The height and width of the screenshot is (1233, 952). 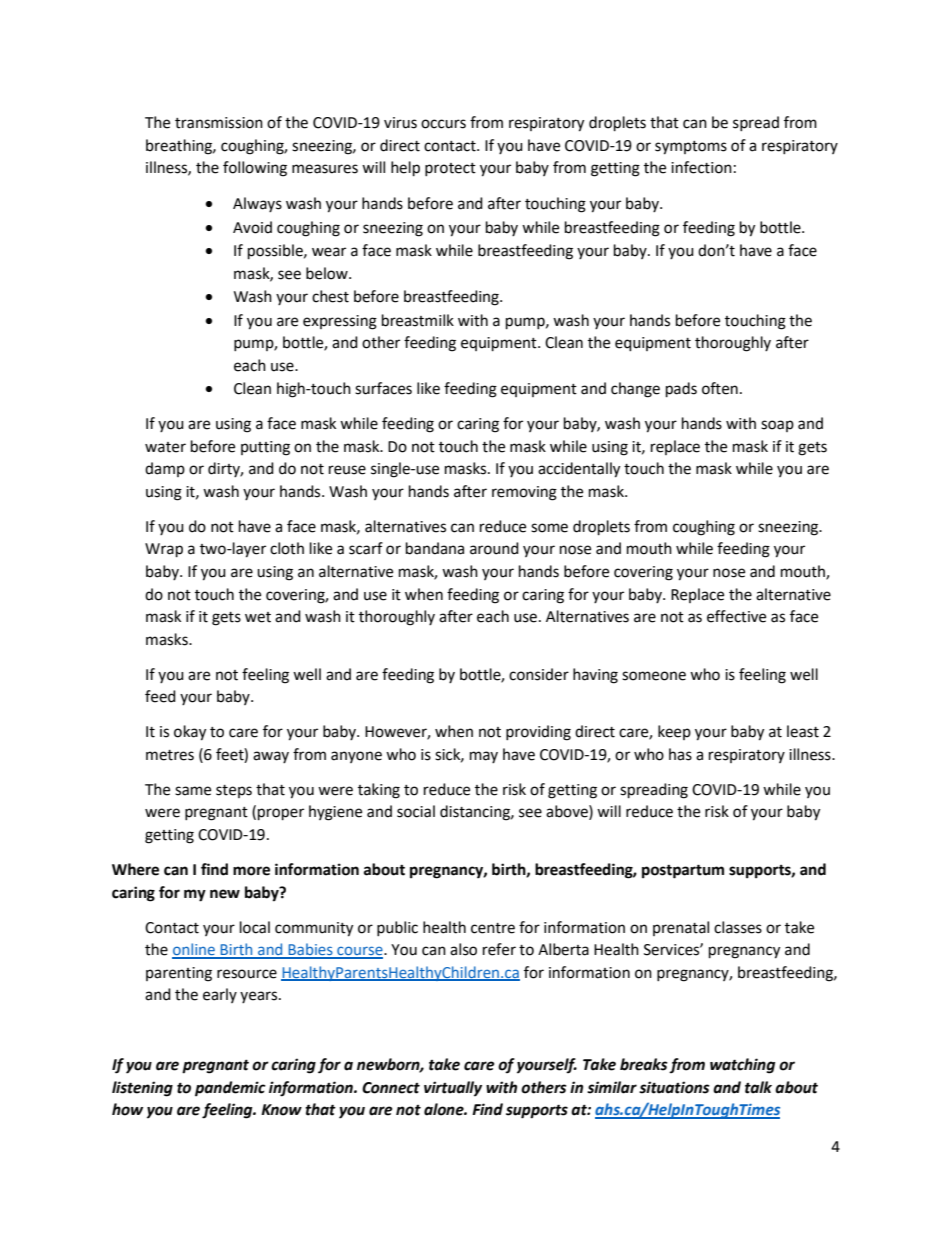 I want to click on around, so click(x=494, y=548).
